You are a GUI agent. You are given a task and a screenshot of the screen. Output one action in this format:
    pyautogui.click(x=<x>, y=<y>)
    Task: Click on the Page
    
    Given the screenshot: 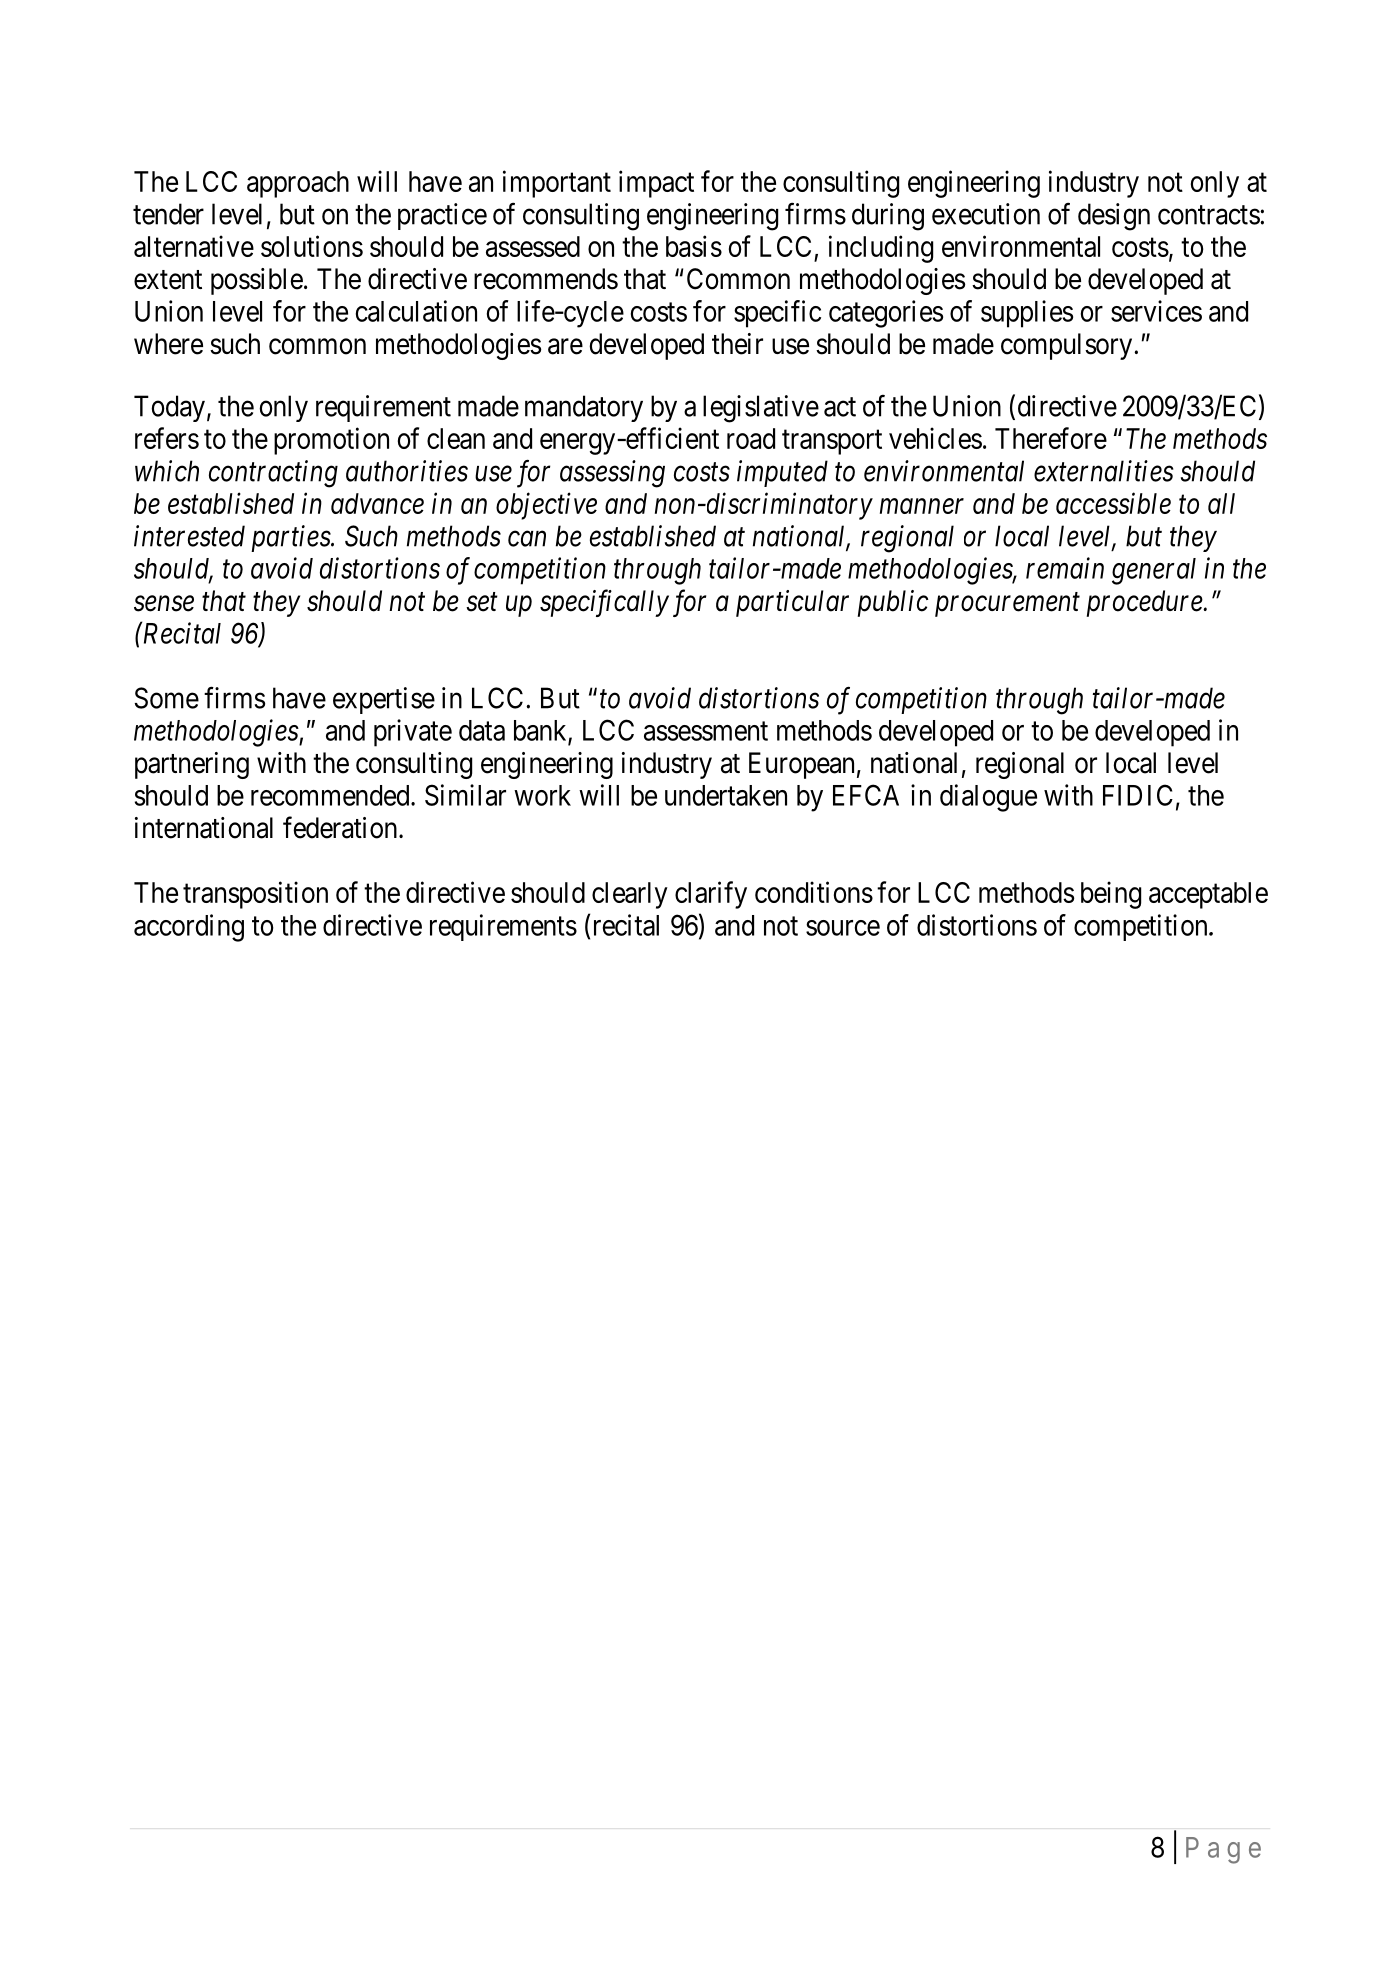 What is the action you would take?
    pyautogui.click(x=1223, y=1850)
